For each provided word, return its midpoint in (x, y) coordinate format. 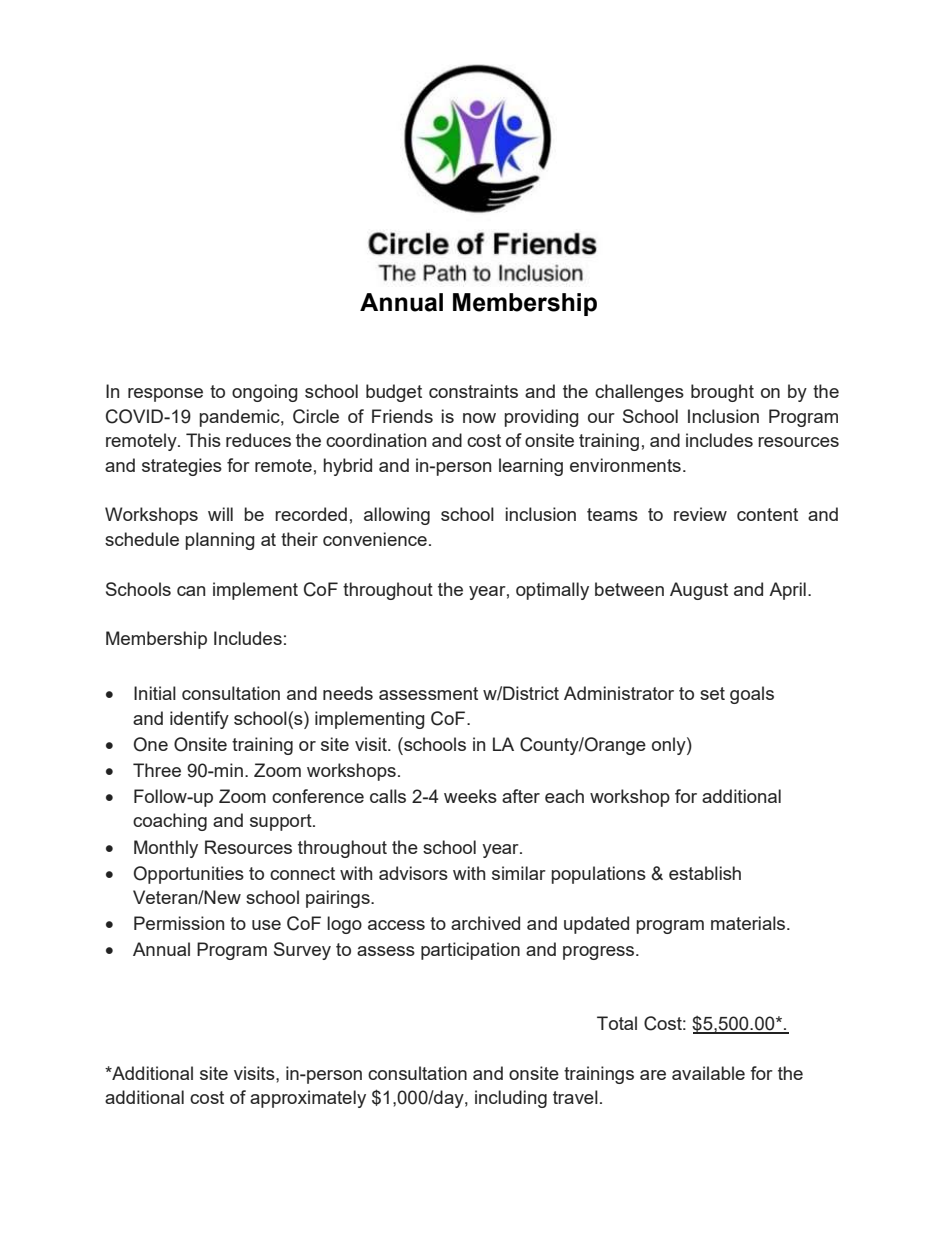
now (479, 418)
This (203, 440)
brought (722, 393)
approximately (308, 1099)
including (511, 1099)
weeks (470, 796)
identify (199, 720)
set (712, 693)
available (708, 1073)
